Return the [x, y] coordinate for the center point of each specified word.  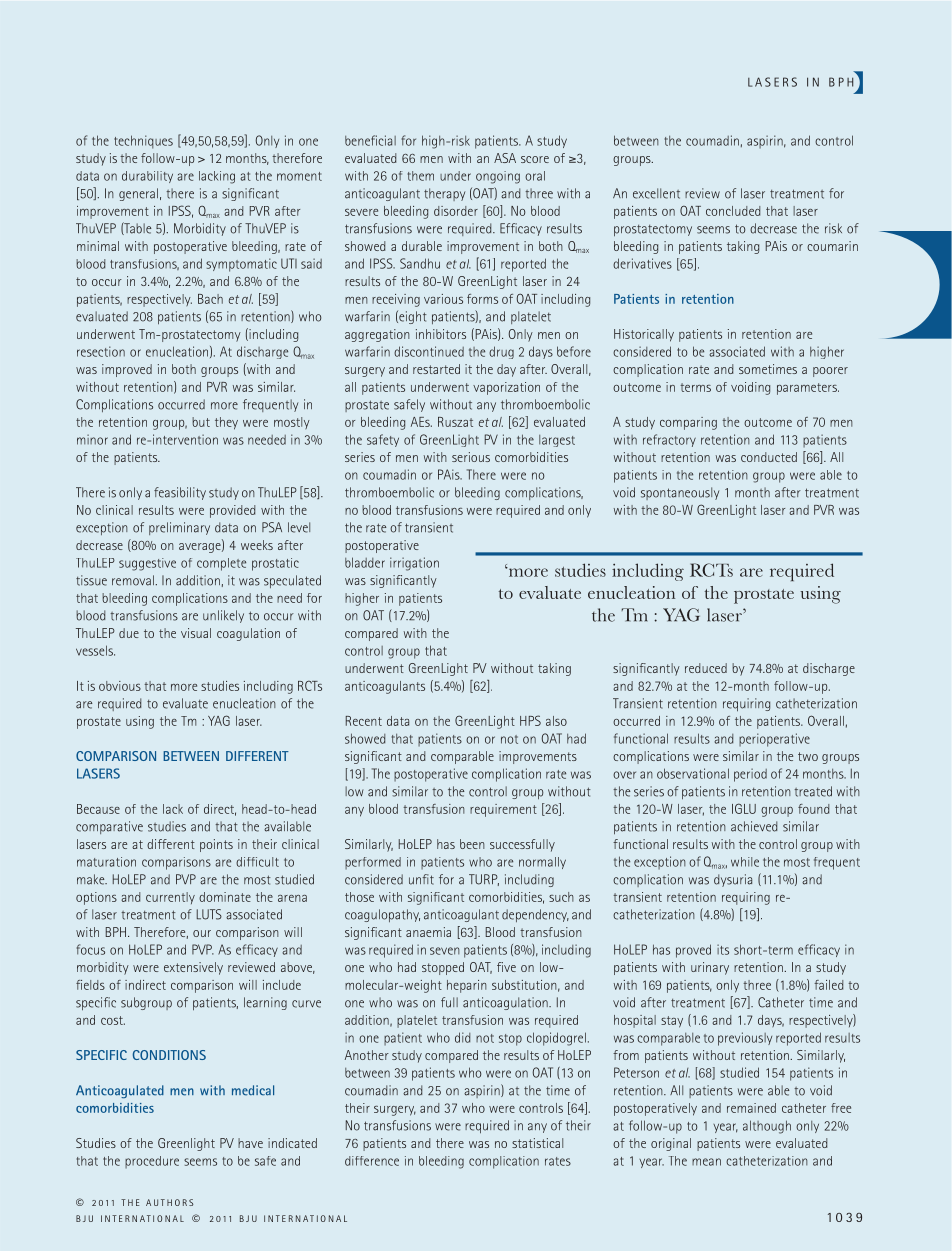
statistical [537, 1143]
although [767, 1127]
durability [147, 177]
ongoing [498, 177]
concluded [733, 211]
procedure [152, 1162]
